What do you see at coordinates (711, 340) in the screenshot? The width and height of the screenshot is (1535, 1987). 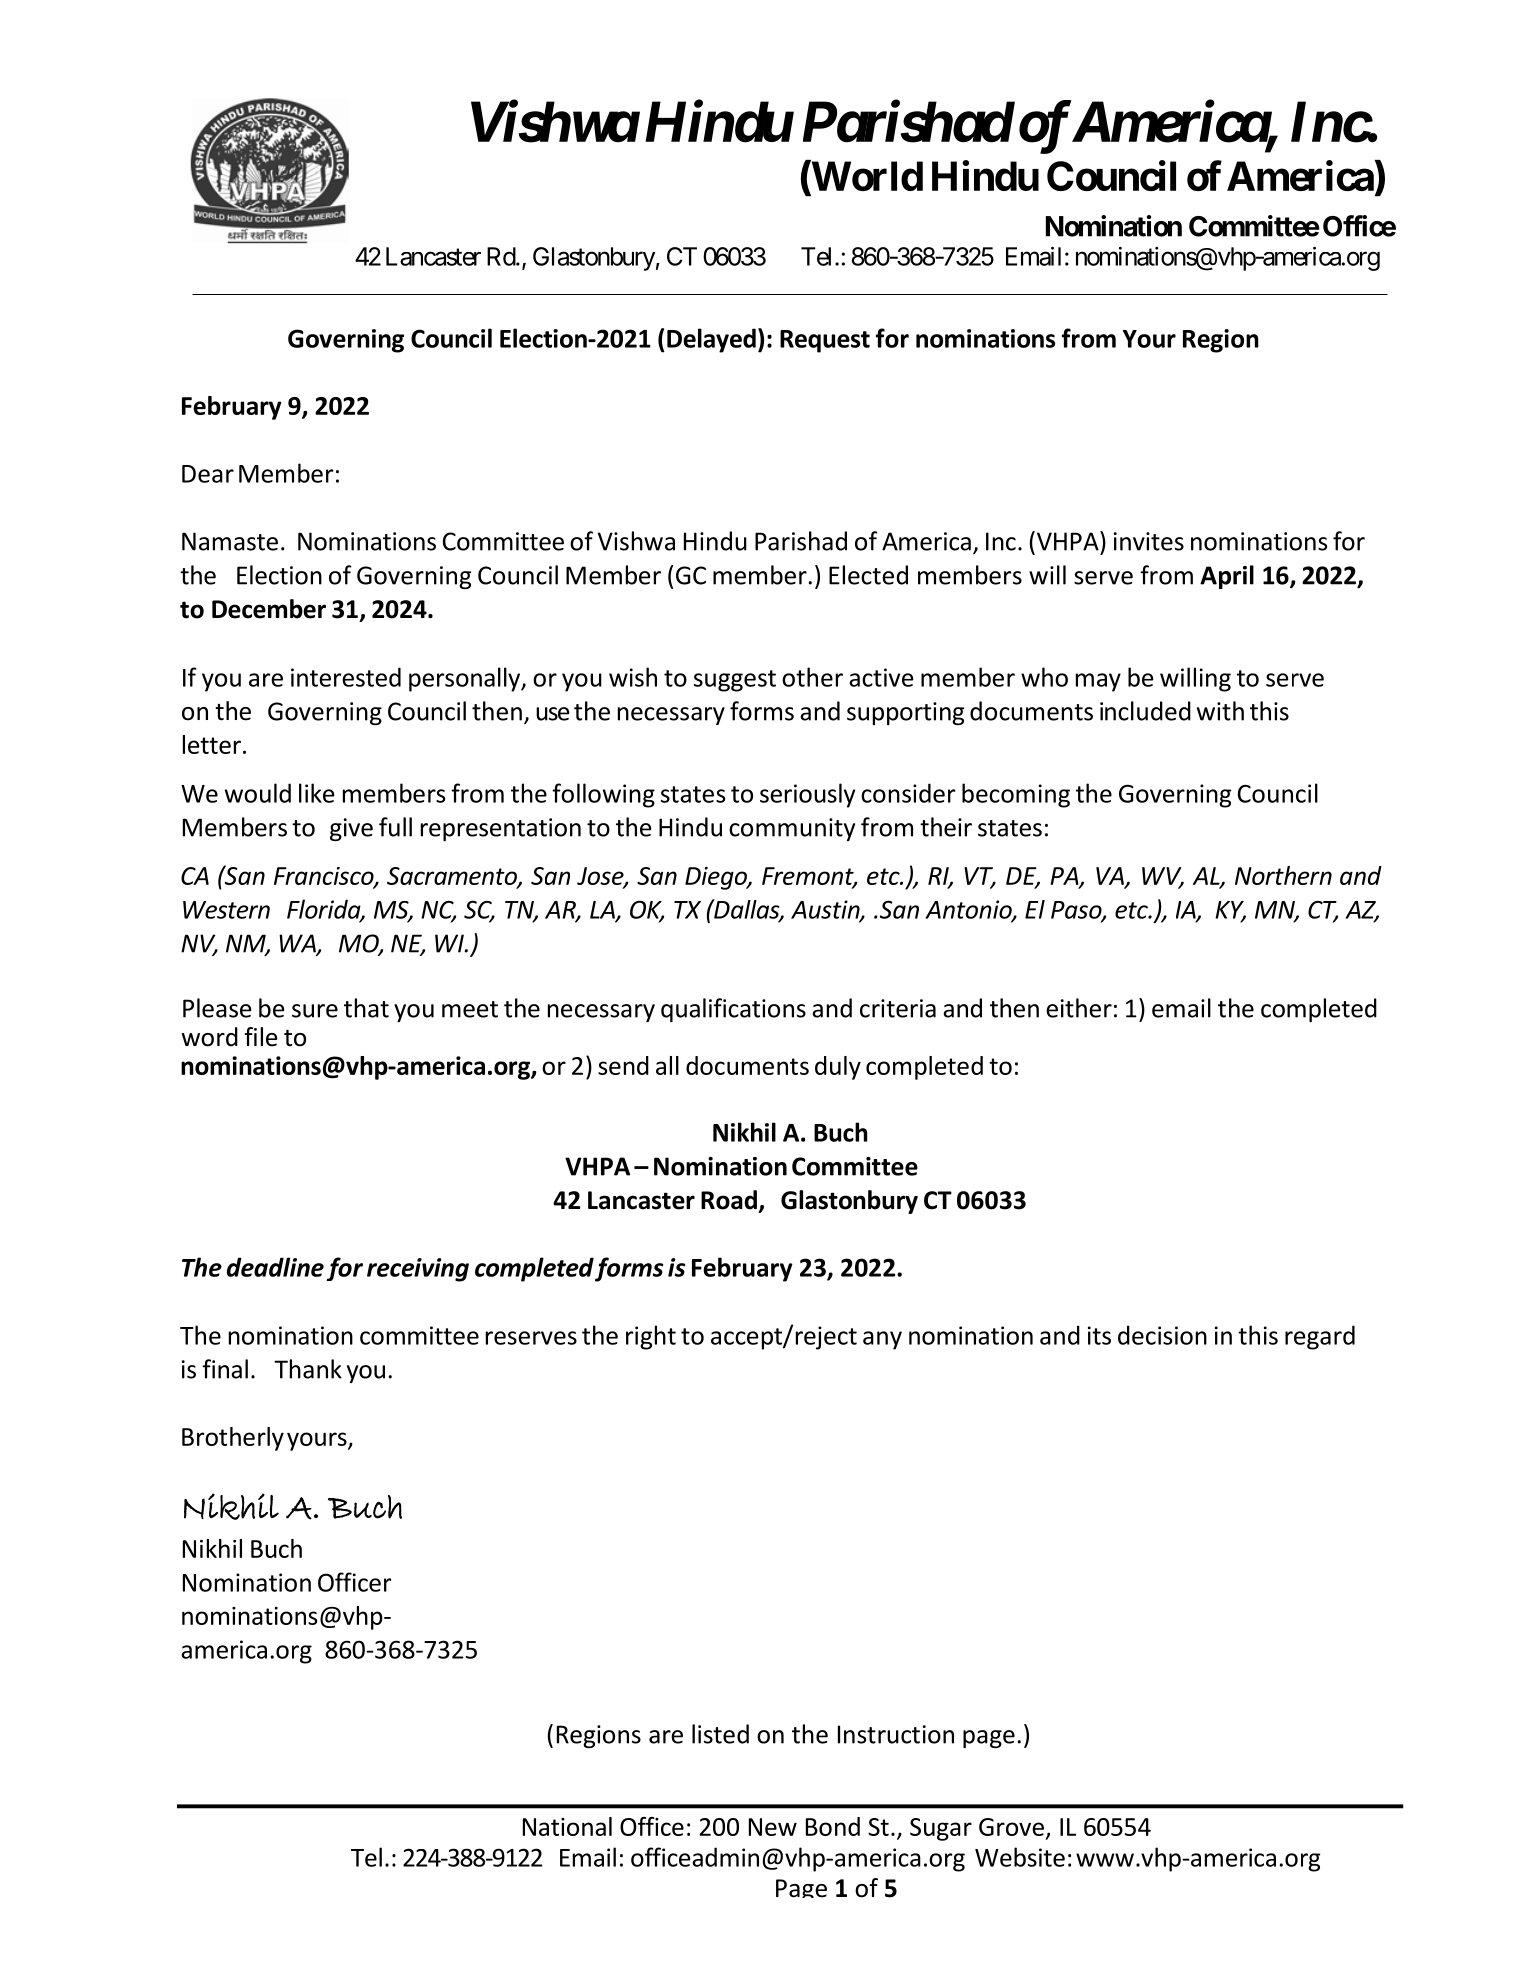 I see `Delayed` at bounding box center [711, 340].
